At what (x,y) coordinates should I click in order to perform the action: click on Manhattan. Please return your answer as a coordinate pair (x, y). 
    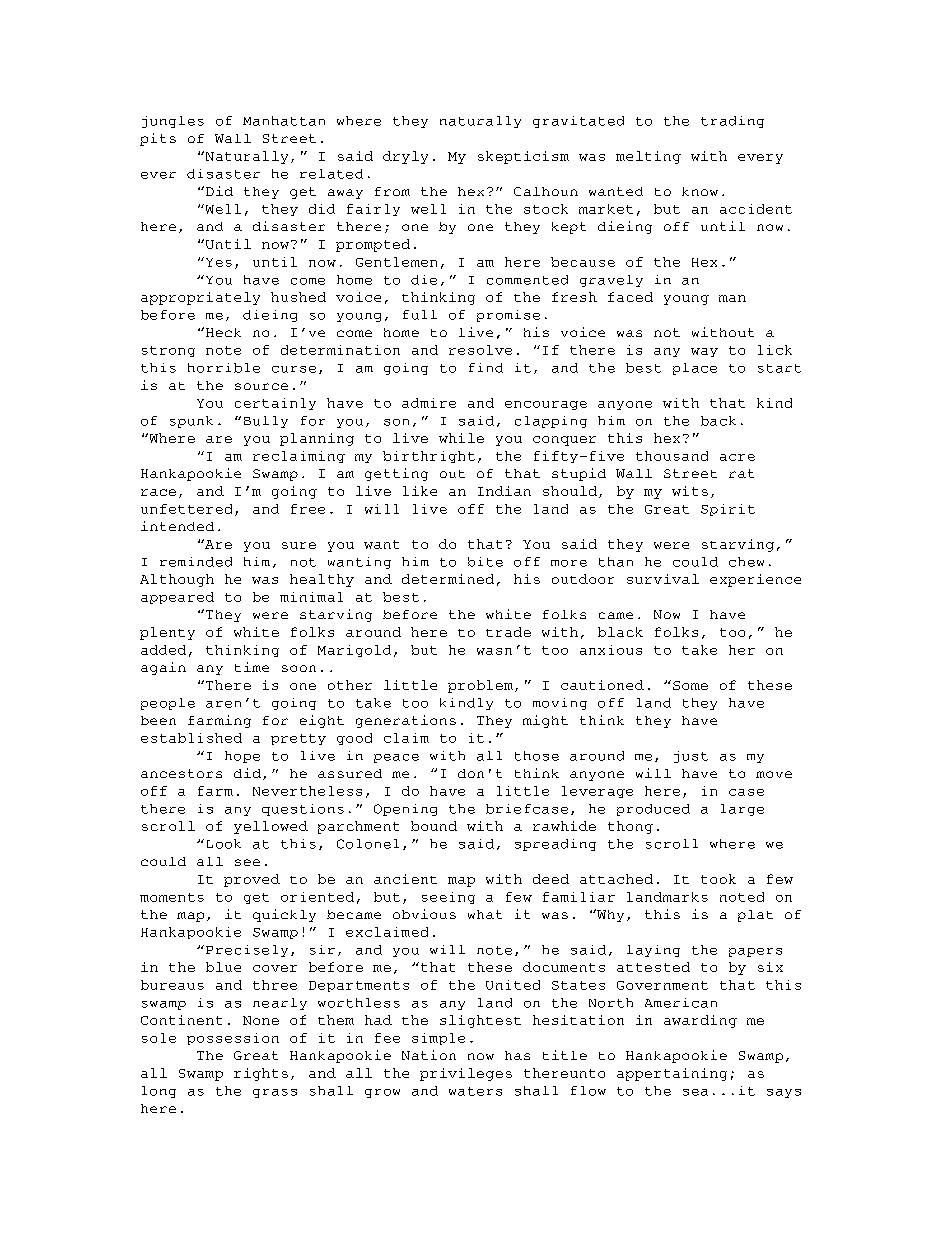
    Looking at the image, I should click on (284, 121).
